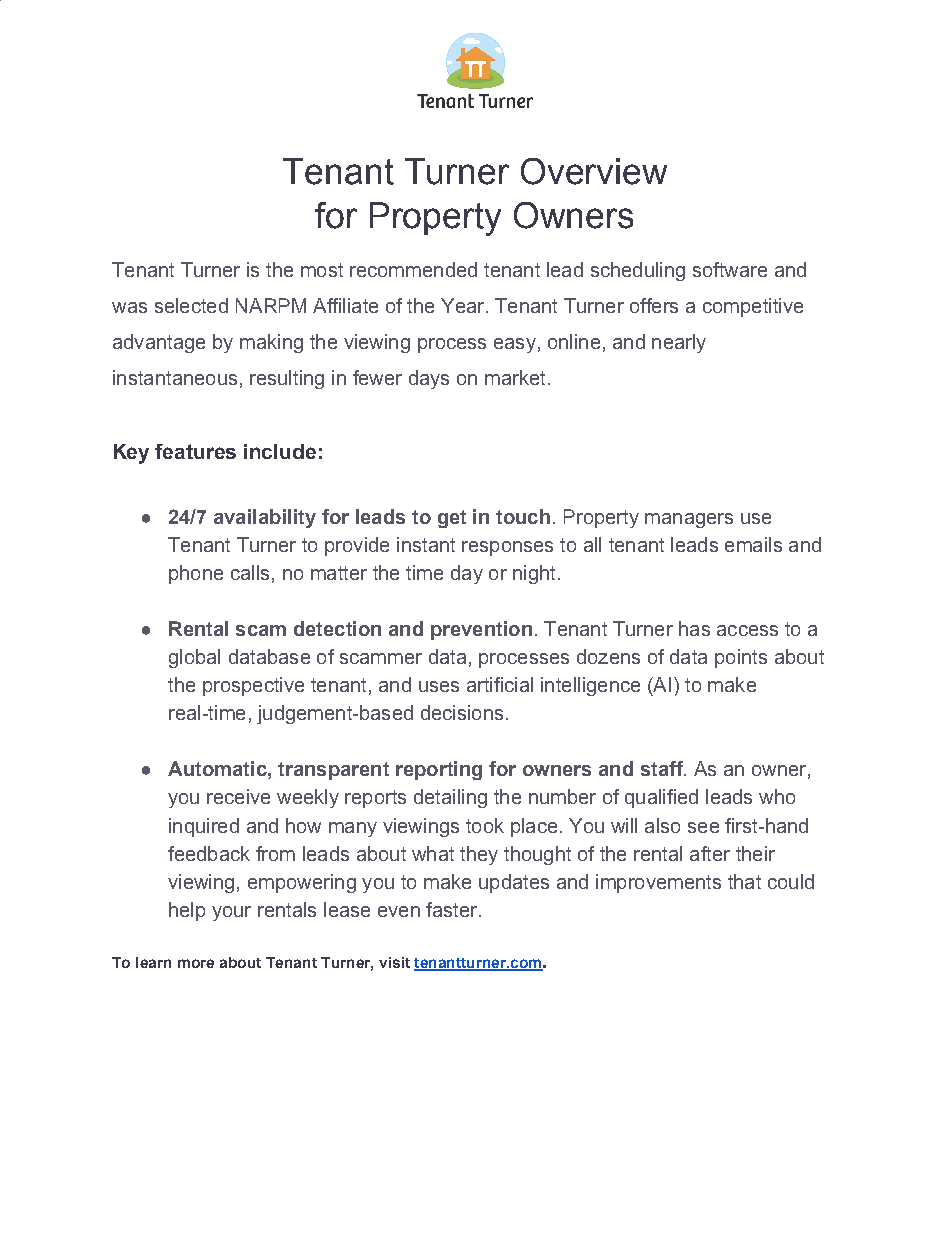  What do you see at coordinates (453, 909) in the screenshot?
I see `faster` at bounding box center [453, 909].
